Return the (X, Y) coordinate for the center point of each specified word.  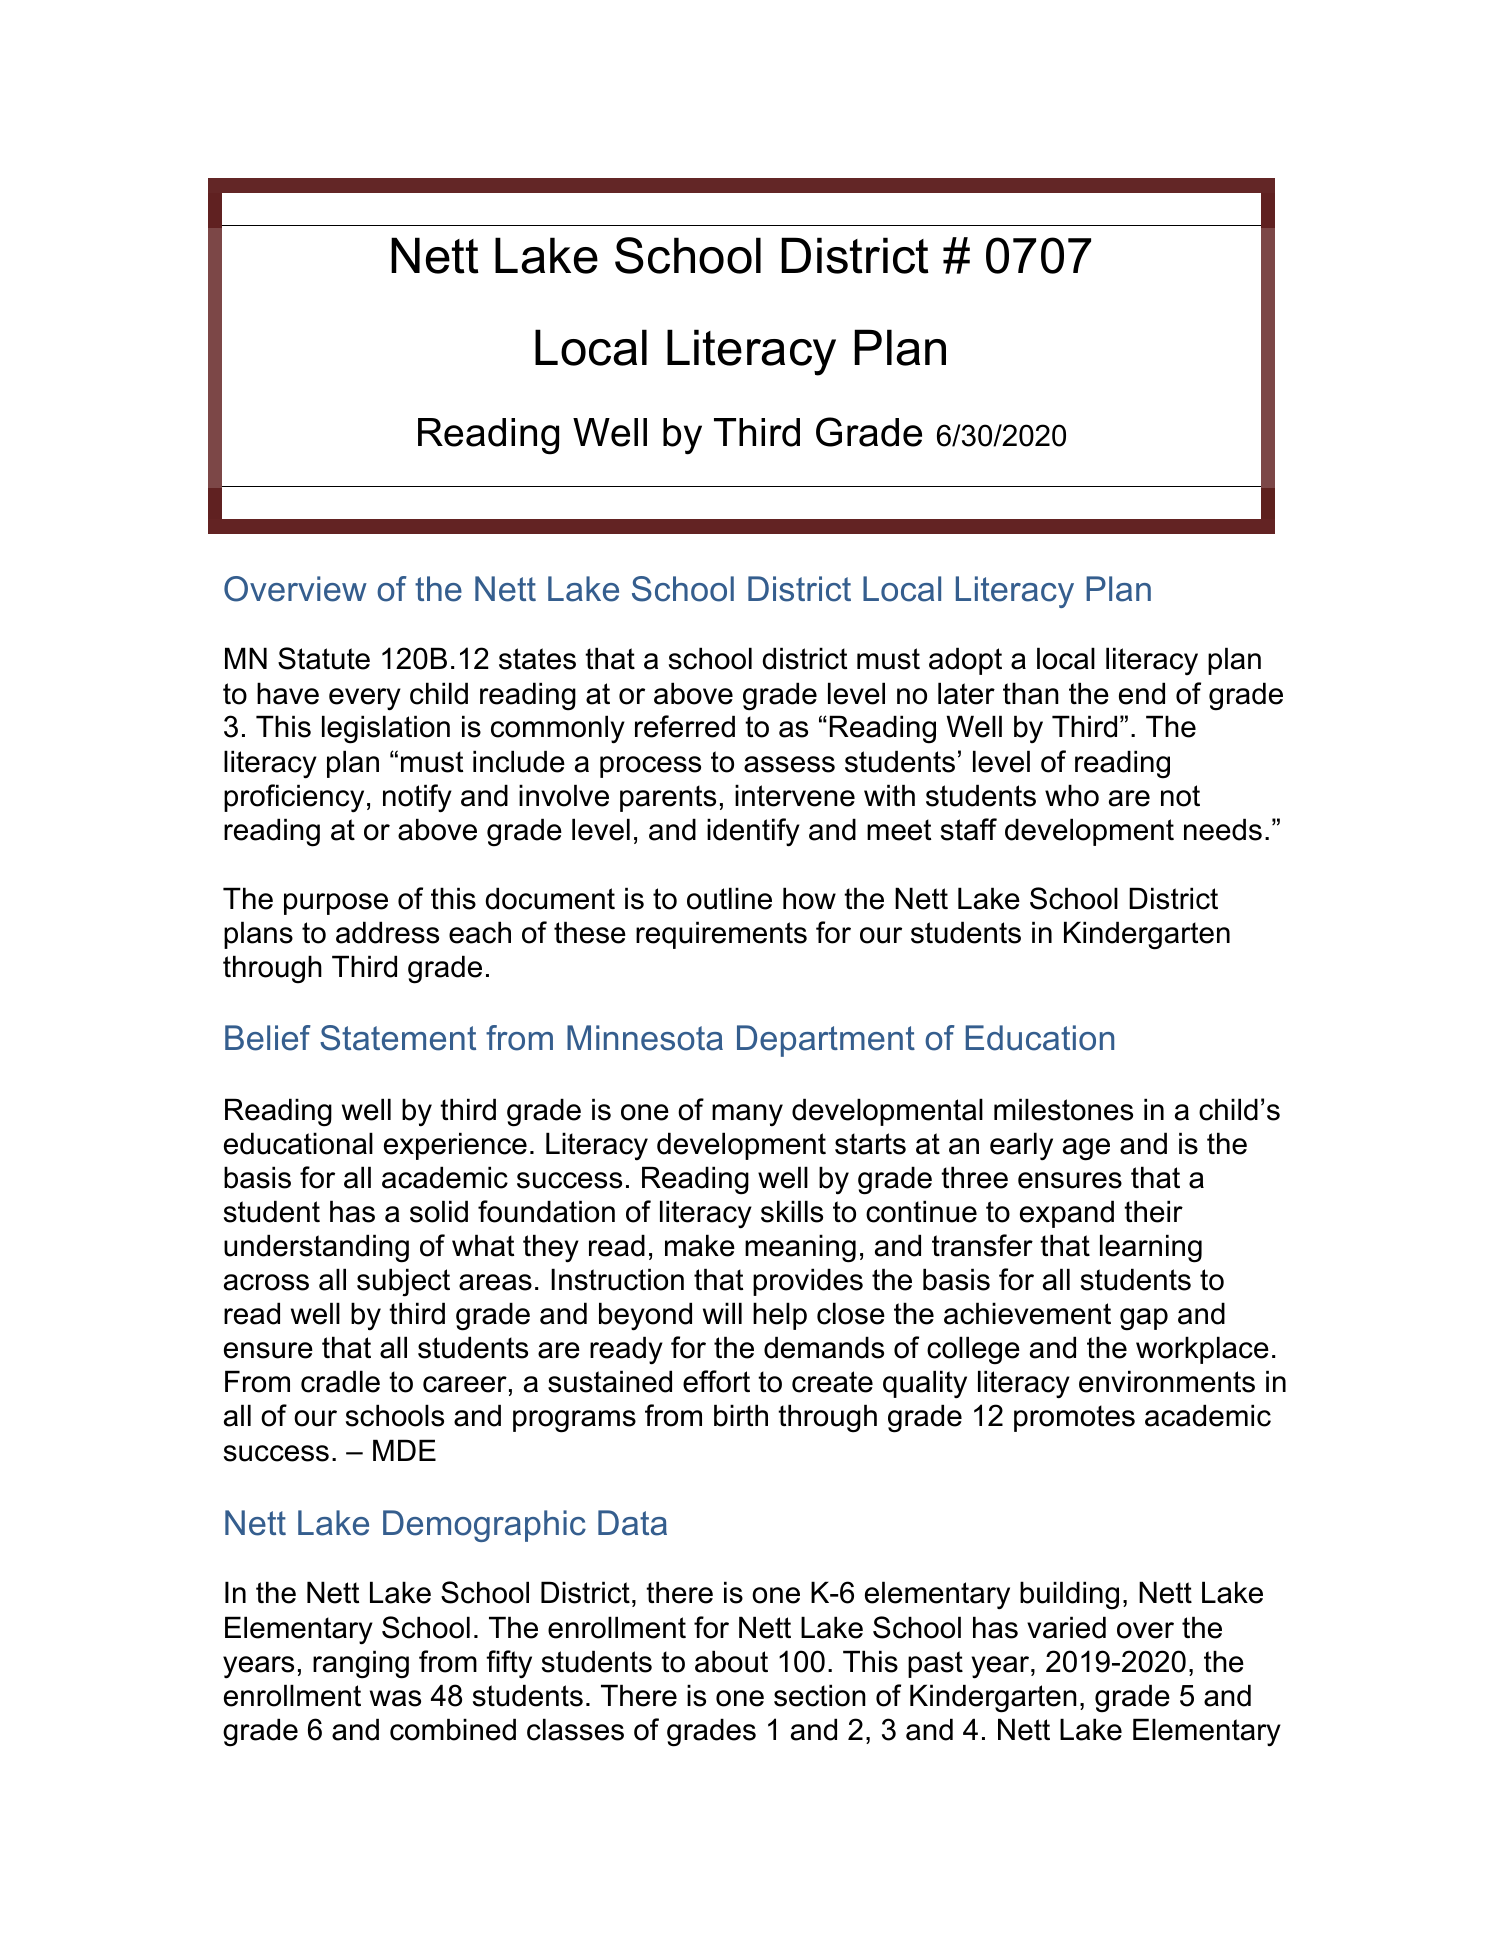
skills (792, 1211)
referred (685, 726)
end (1142, 693)
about (731, 1661)
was (395, 1698)
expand (1067, 1214)
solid (439, 1211)
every (365, 699)
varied (1066, 1627)
